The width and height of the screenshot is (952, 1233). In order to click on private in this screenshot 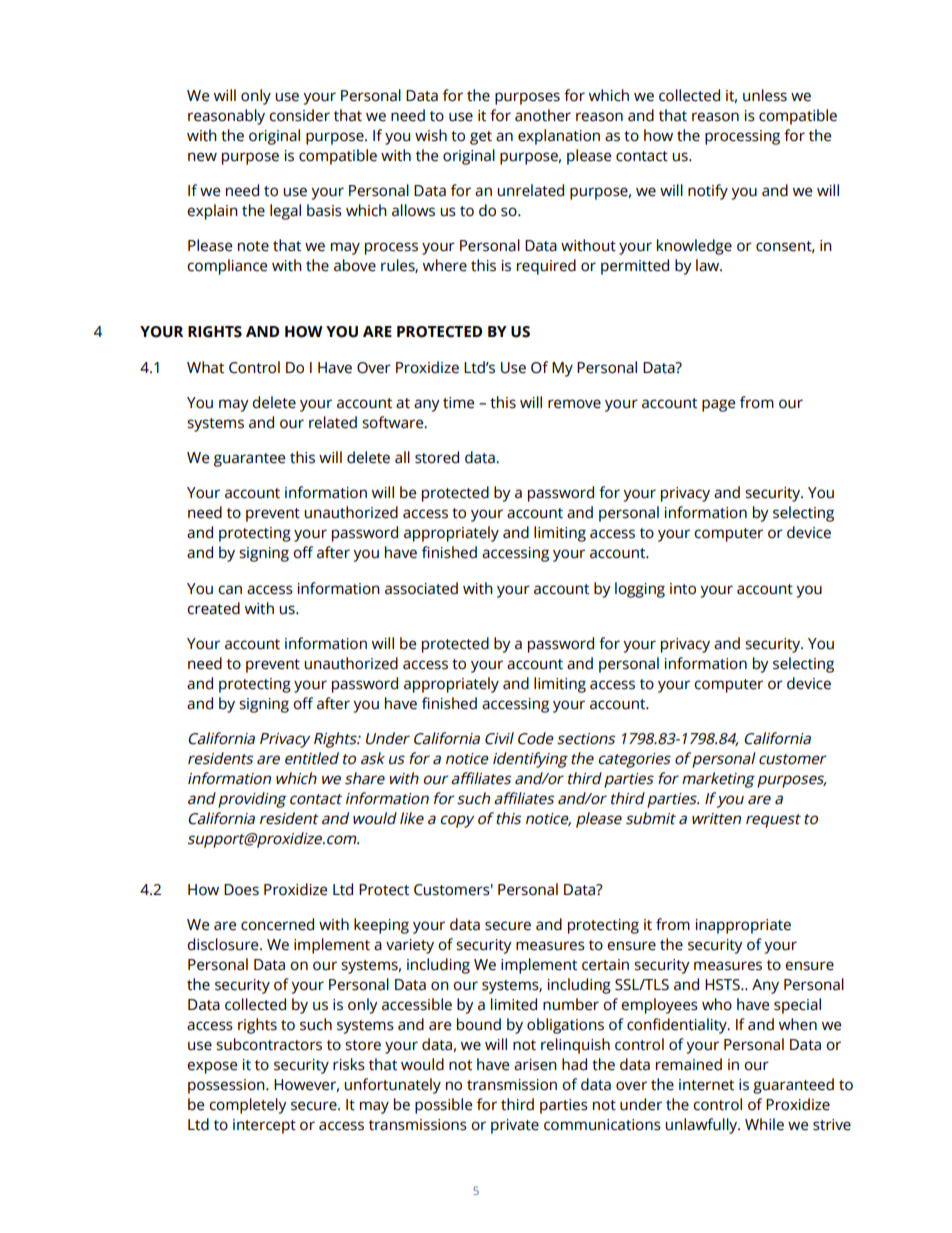, I will do `click(515, 1126)`.
